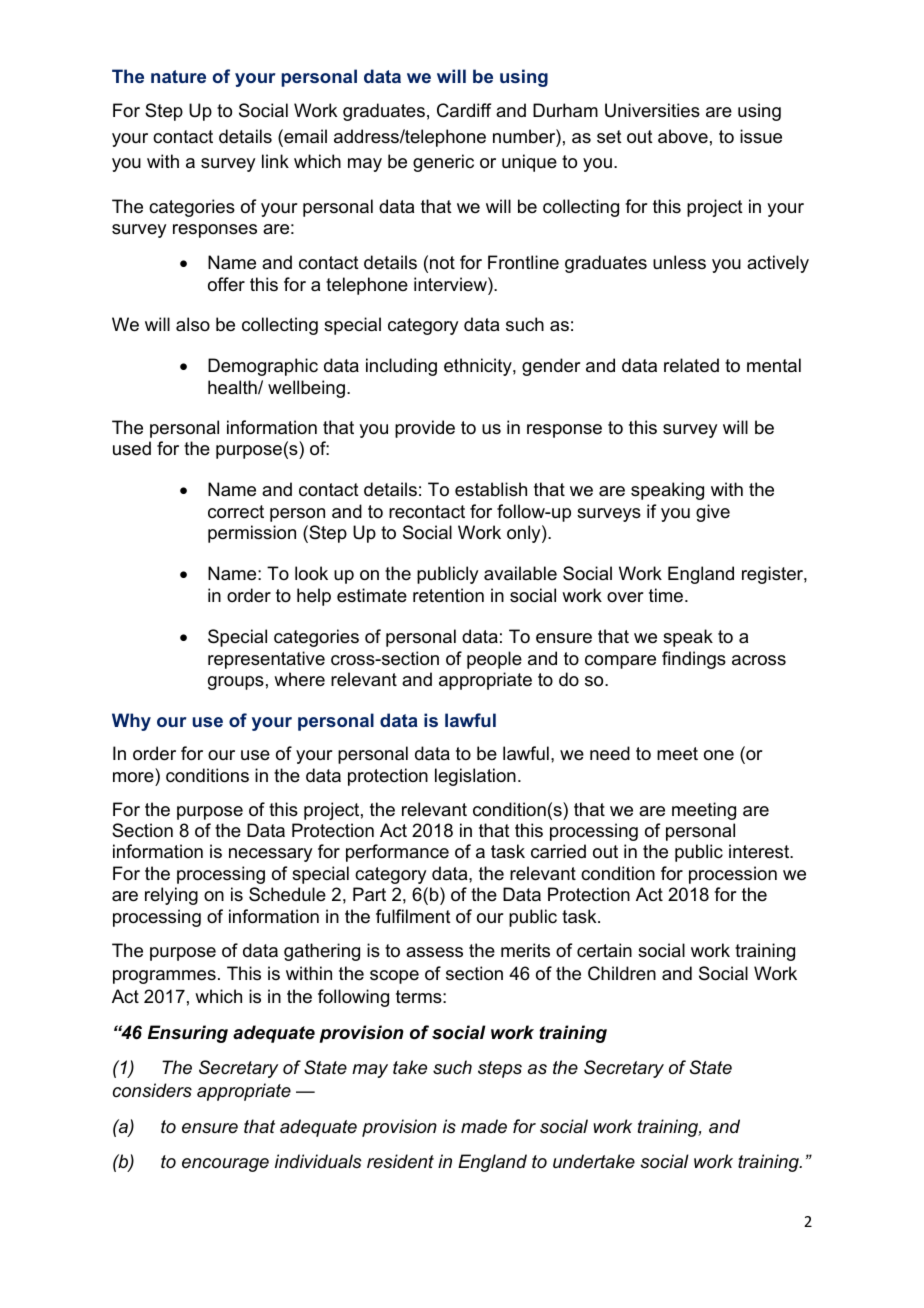 This screenshot has height=1308, width=924. I want to click on representative, so click(266, 660).
